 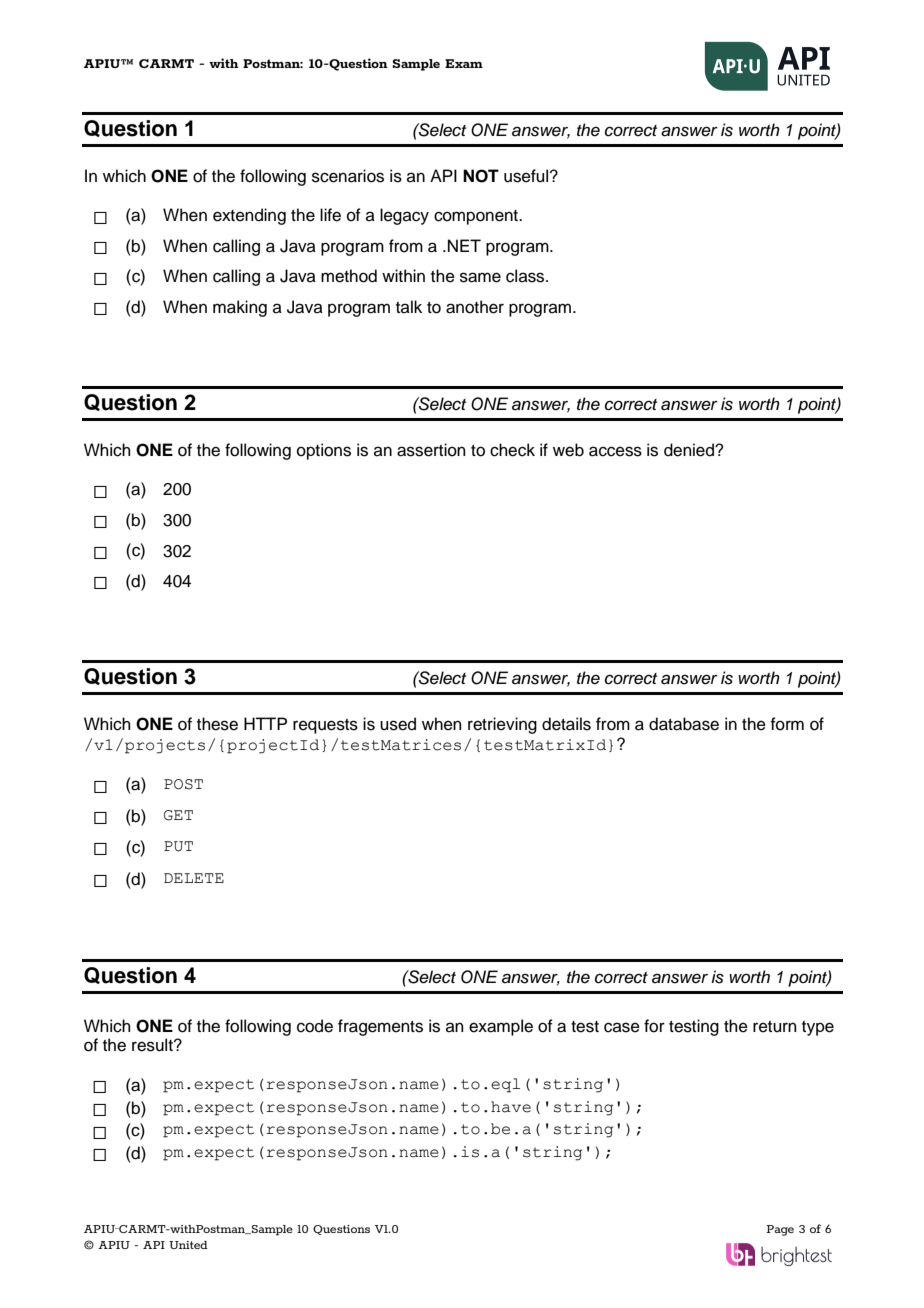 I want to click on case, so click(x=622, y=1027).
